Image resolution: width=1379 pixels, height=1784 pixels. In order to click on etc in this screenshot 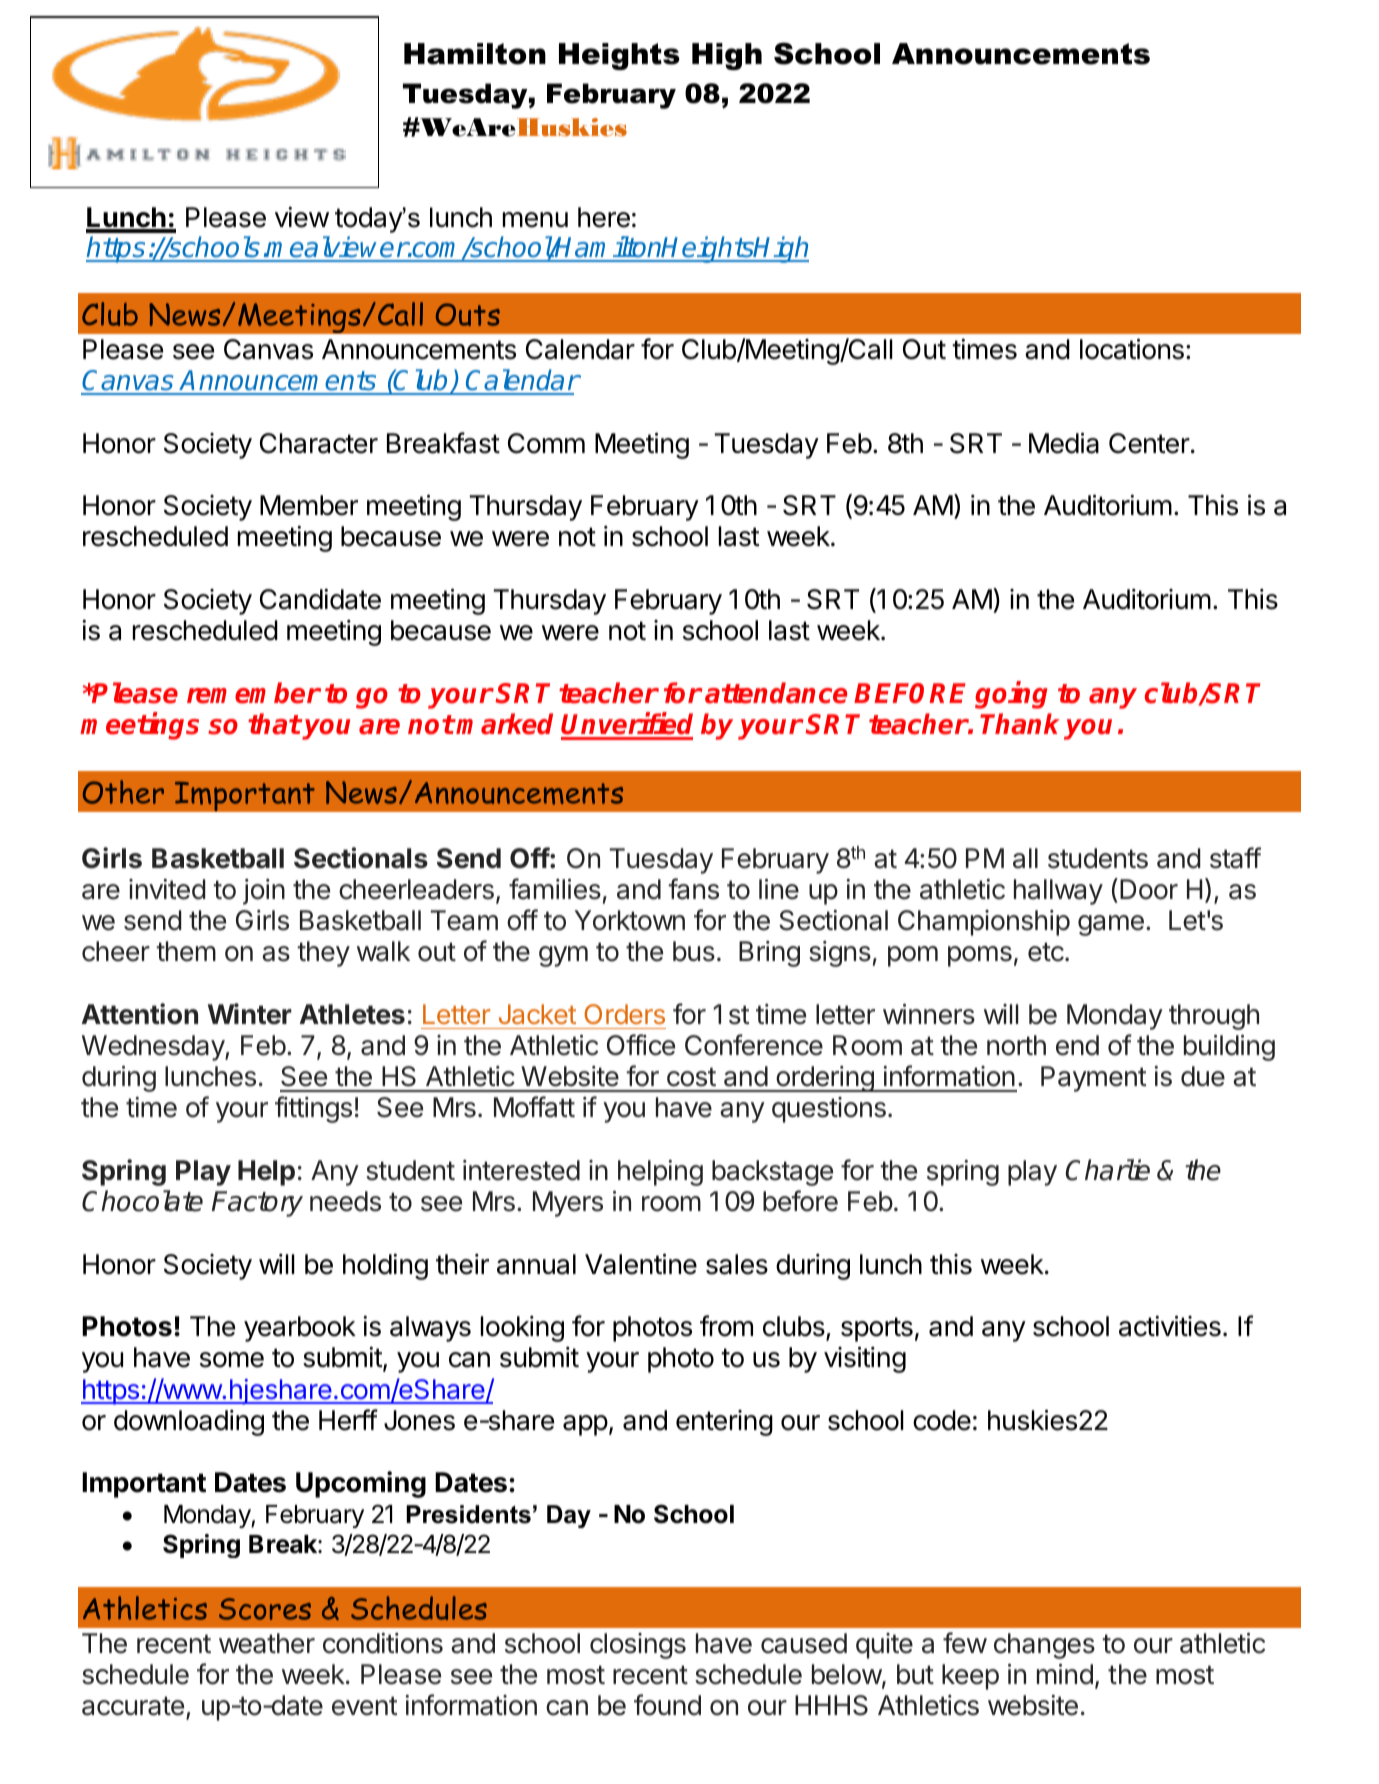, I will do `click(1046, 952)`.
